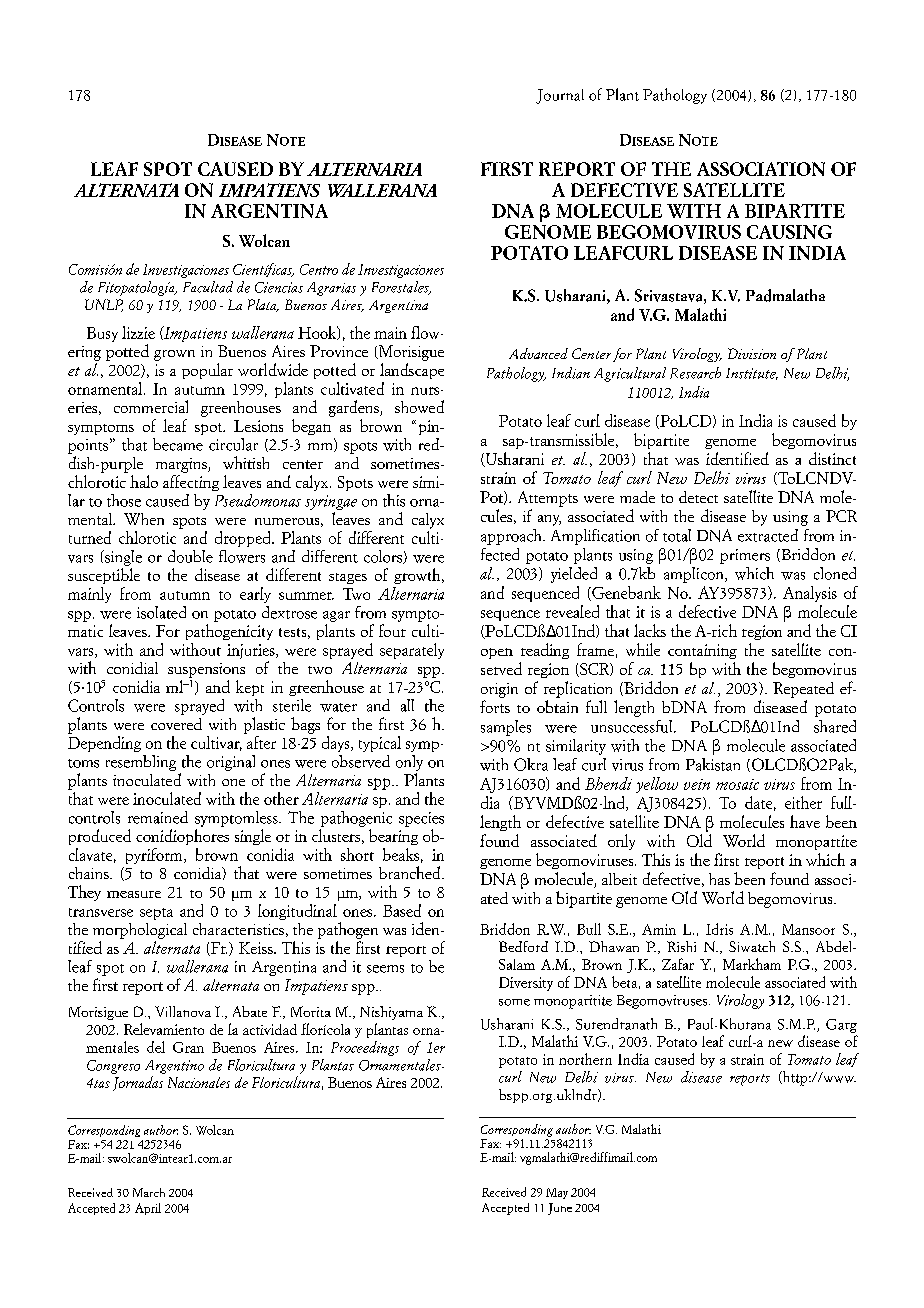 The width and height of the page is (924, 1308). What do you see at coordinates (208, 287) in the page?
I see `Facultad` at bounding box center [208, 287].
